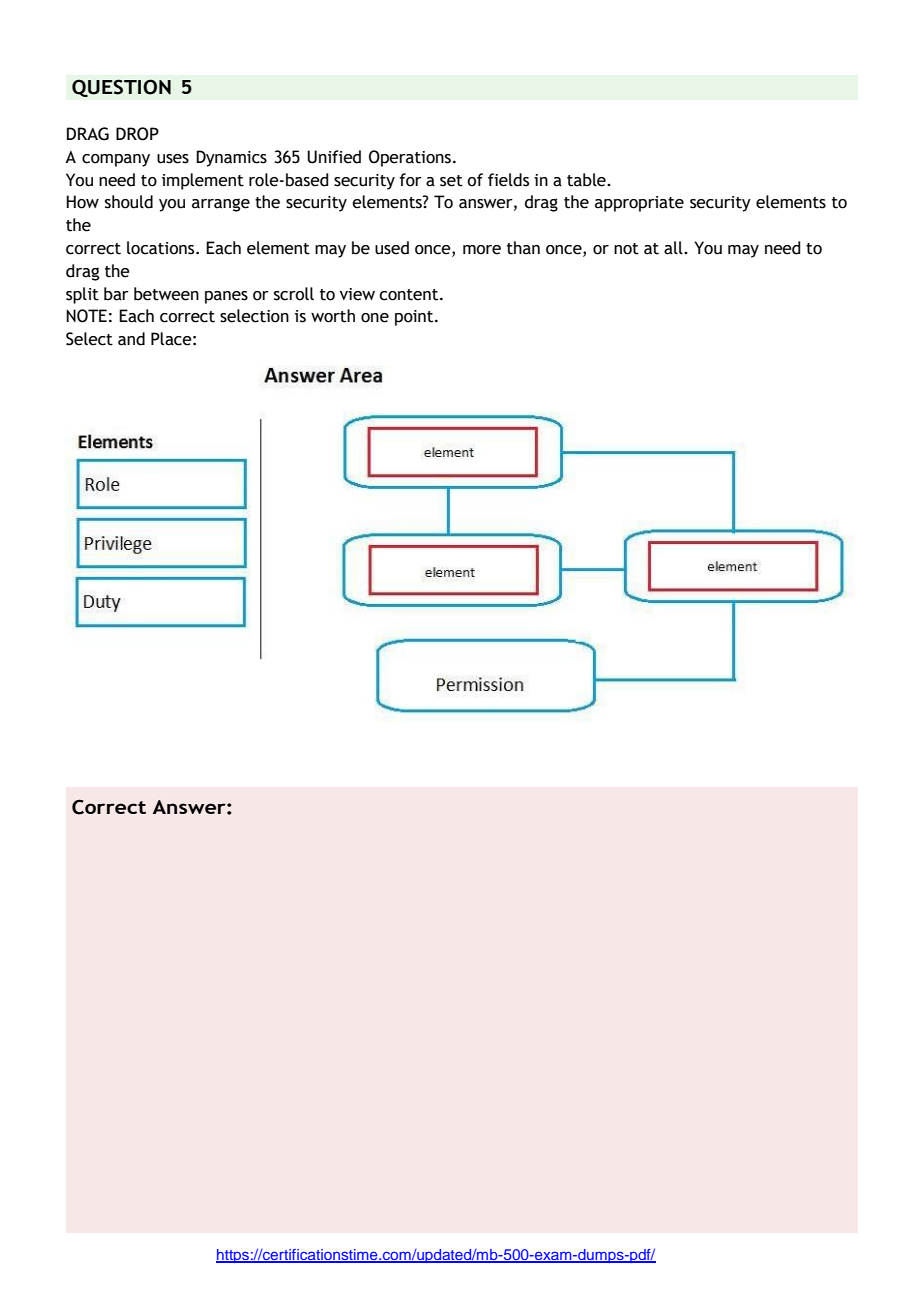 This image has height=1307, width=924. I want to click on appropriate, so click(639, 204).
